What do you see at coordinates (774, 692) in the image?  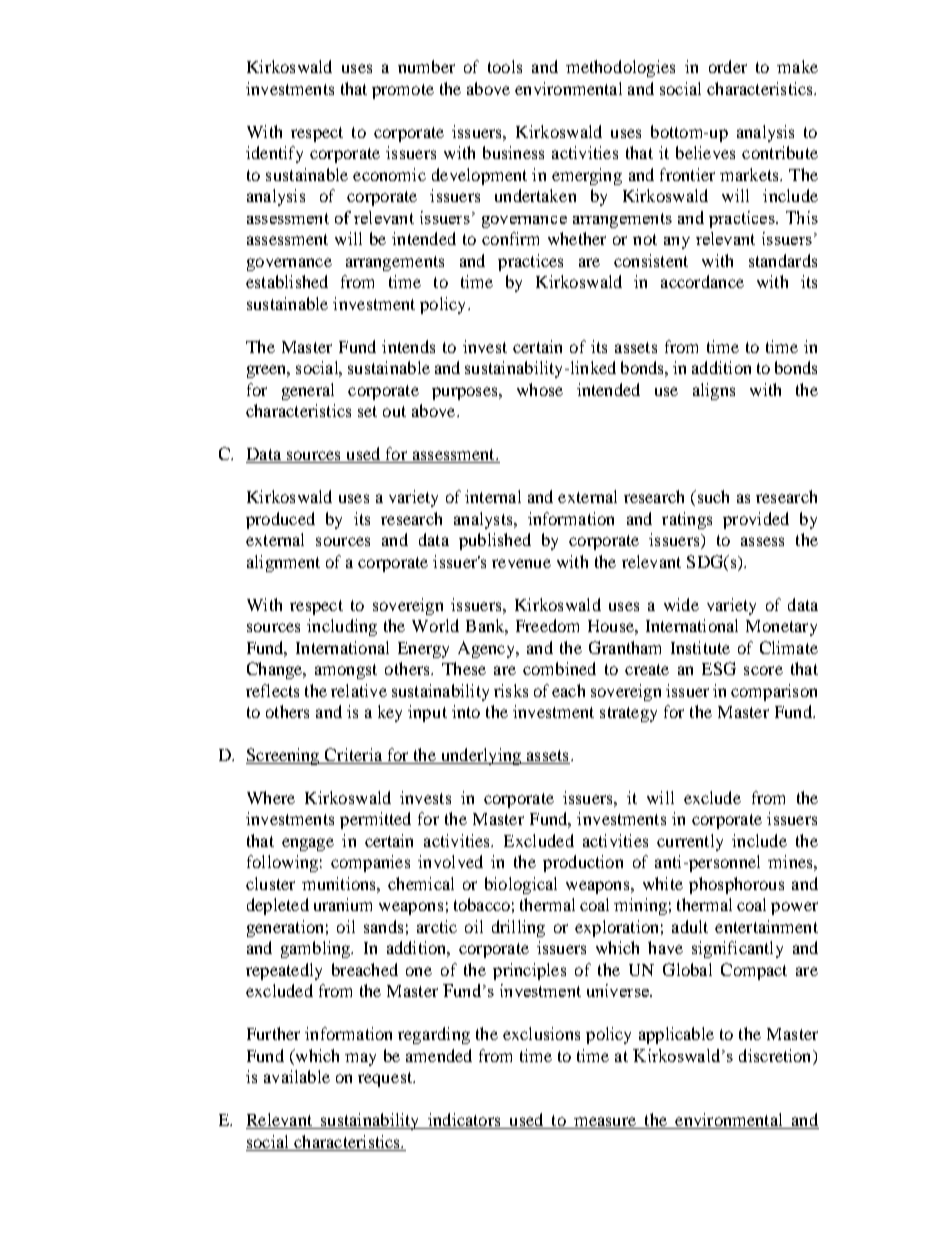 I see `comparison` at bounding box center [774, 692].
